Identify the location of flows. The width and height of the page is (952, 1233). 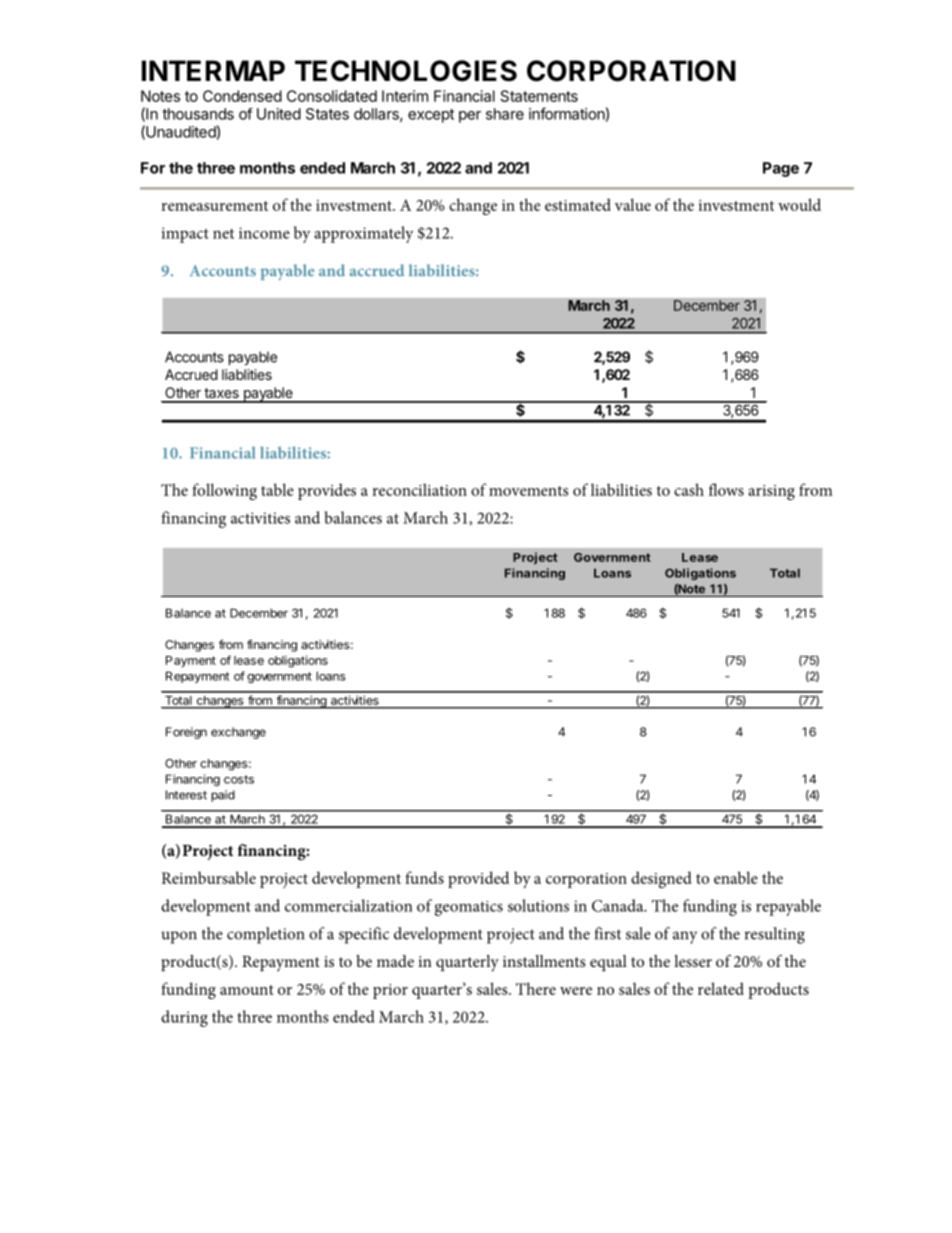
(726, 489).
